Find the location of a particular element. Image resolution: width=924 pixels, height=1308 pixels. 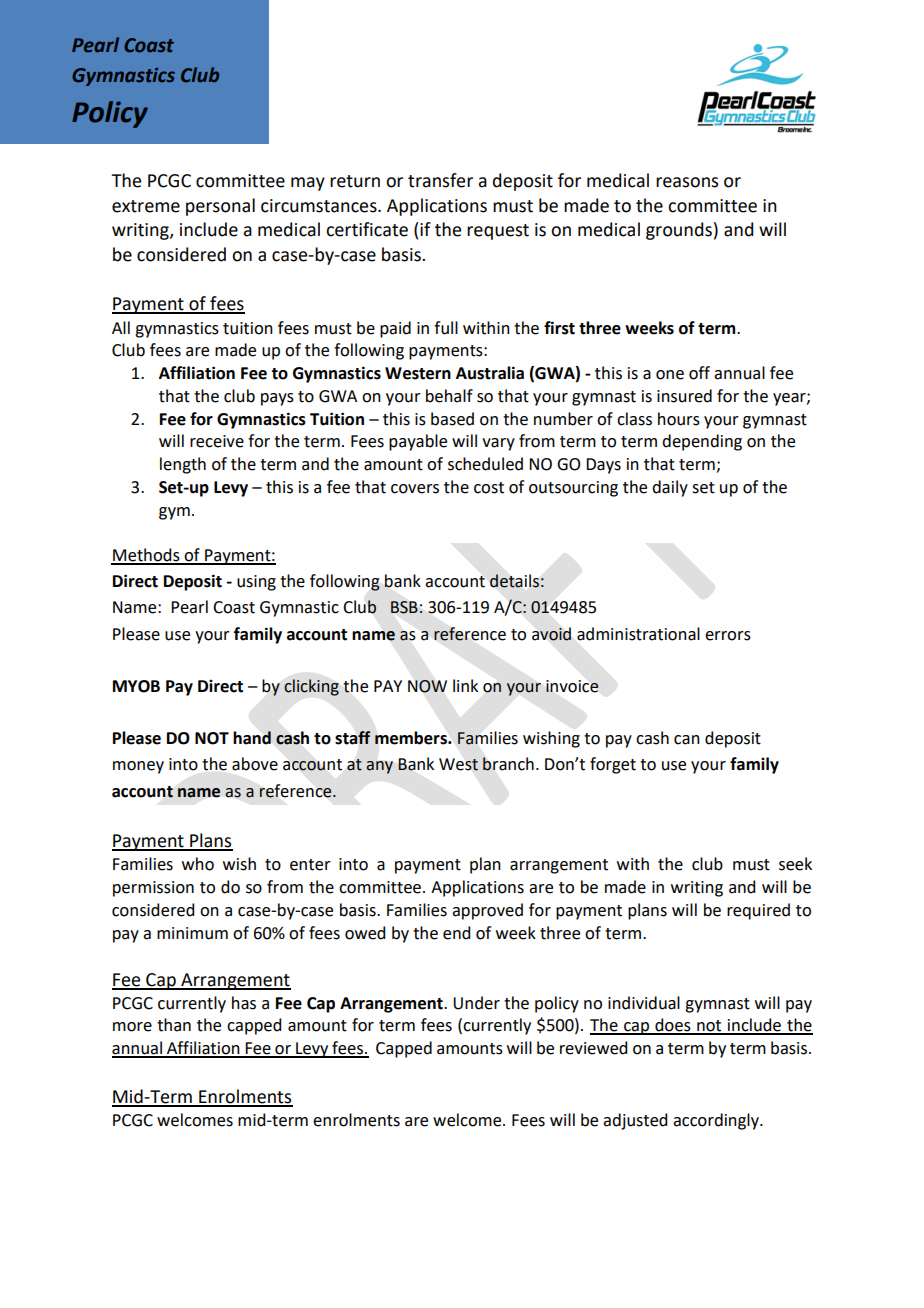

Under is located at coordinates (476, 1003).
